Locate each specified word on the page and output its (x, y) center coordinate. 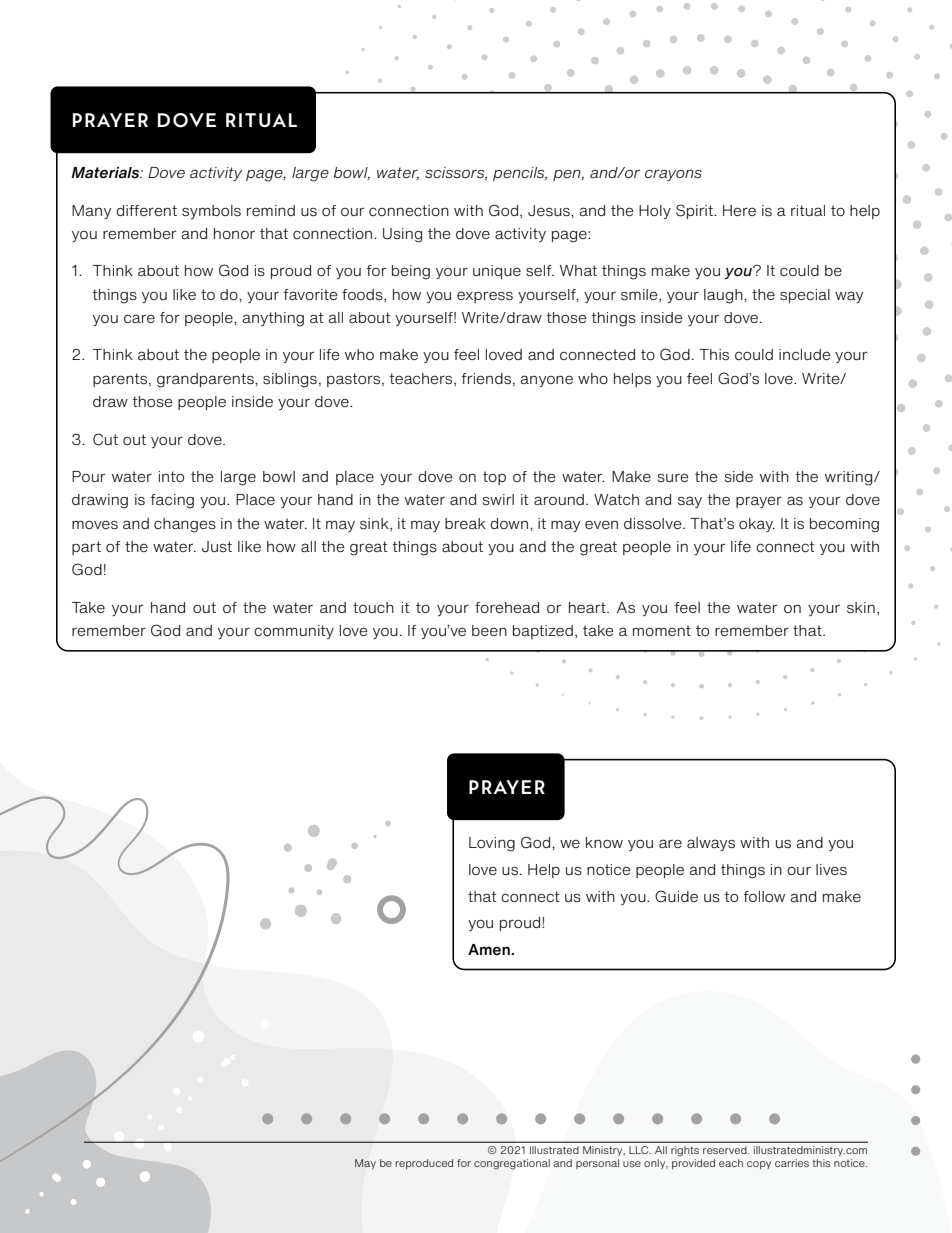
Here (739, 210)
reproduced (424, 1164)
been (489, 630)
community (294, 632)
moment (662, 630)
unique (497, 272)
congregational (512, 1164)
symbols (211, 212)
